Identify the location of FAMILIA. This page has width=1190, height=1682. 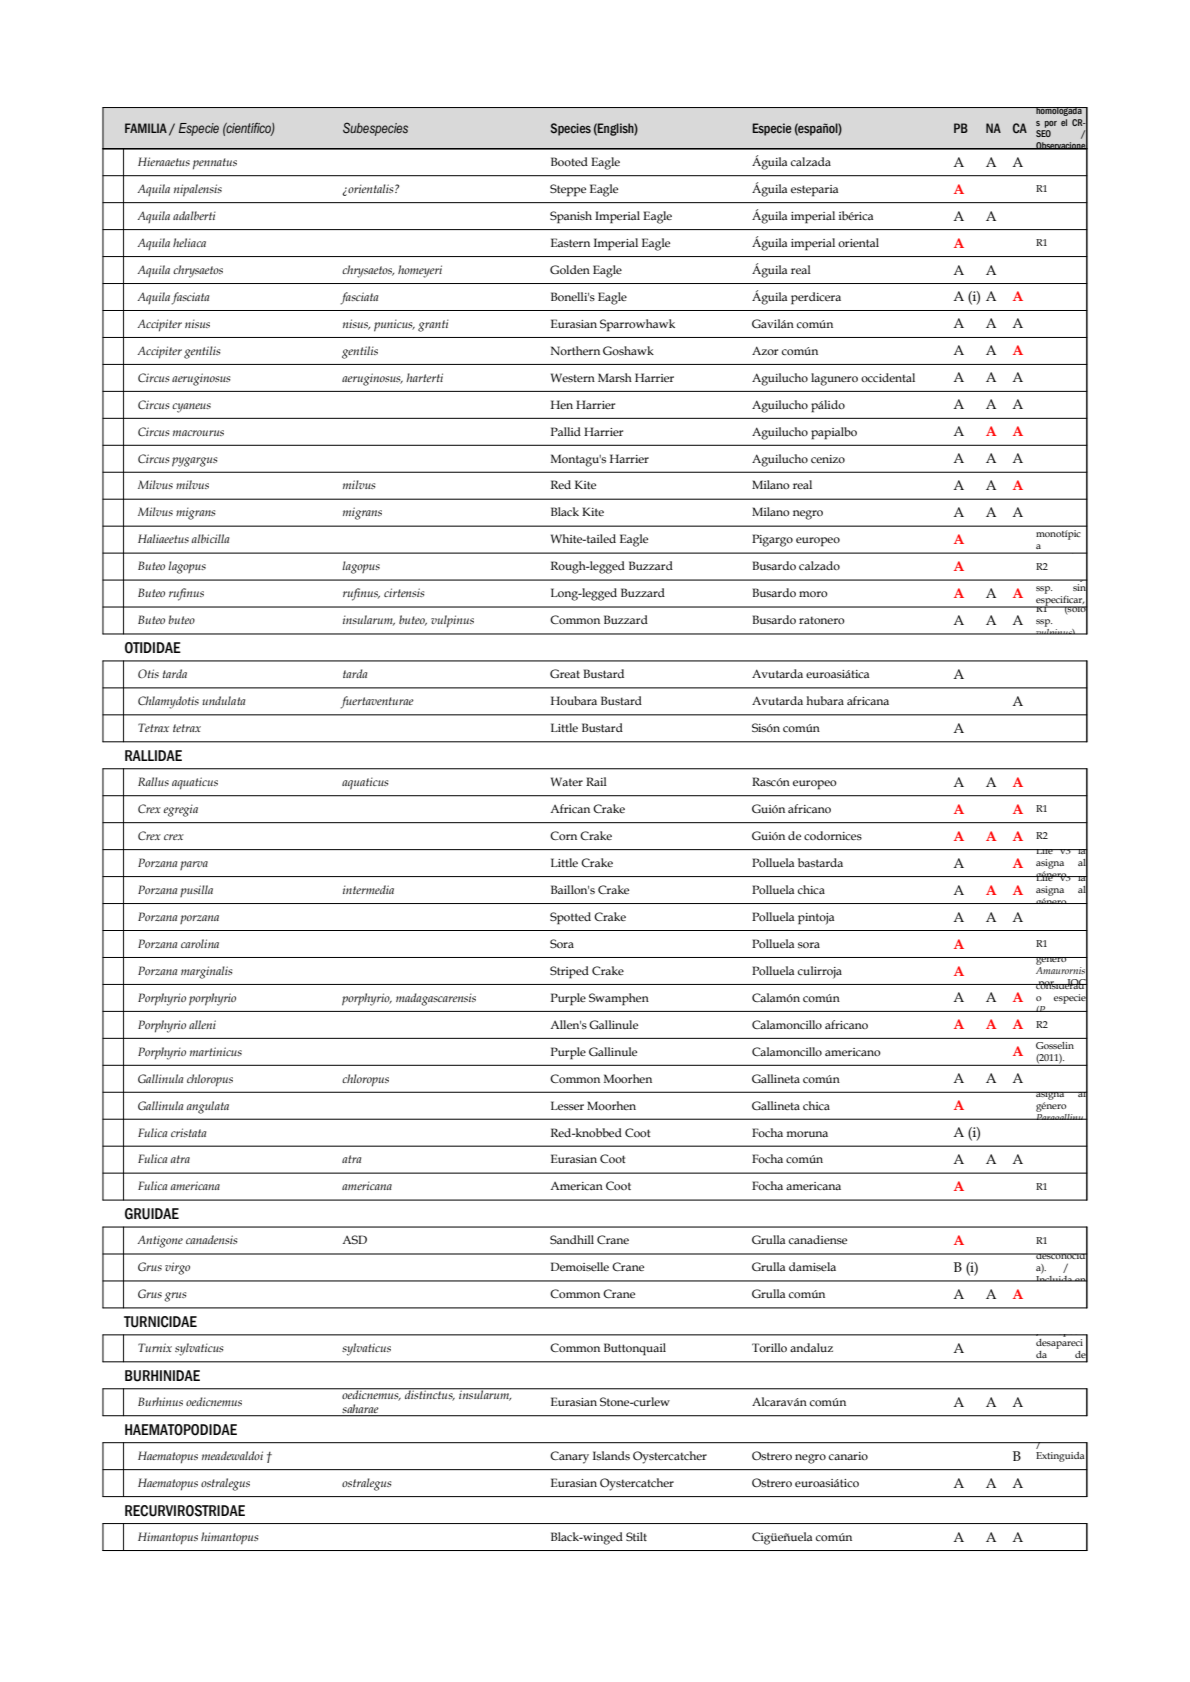
(146, 128).
